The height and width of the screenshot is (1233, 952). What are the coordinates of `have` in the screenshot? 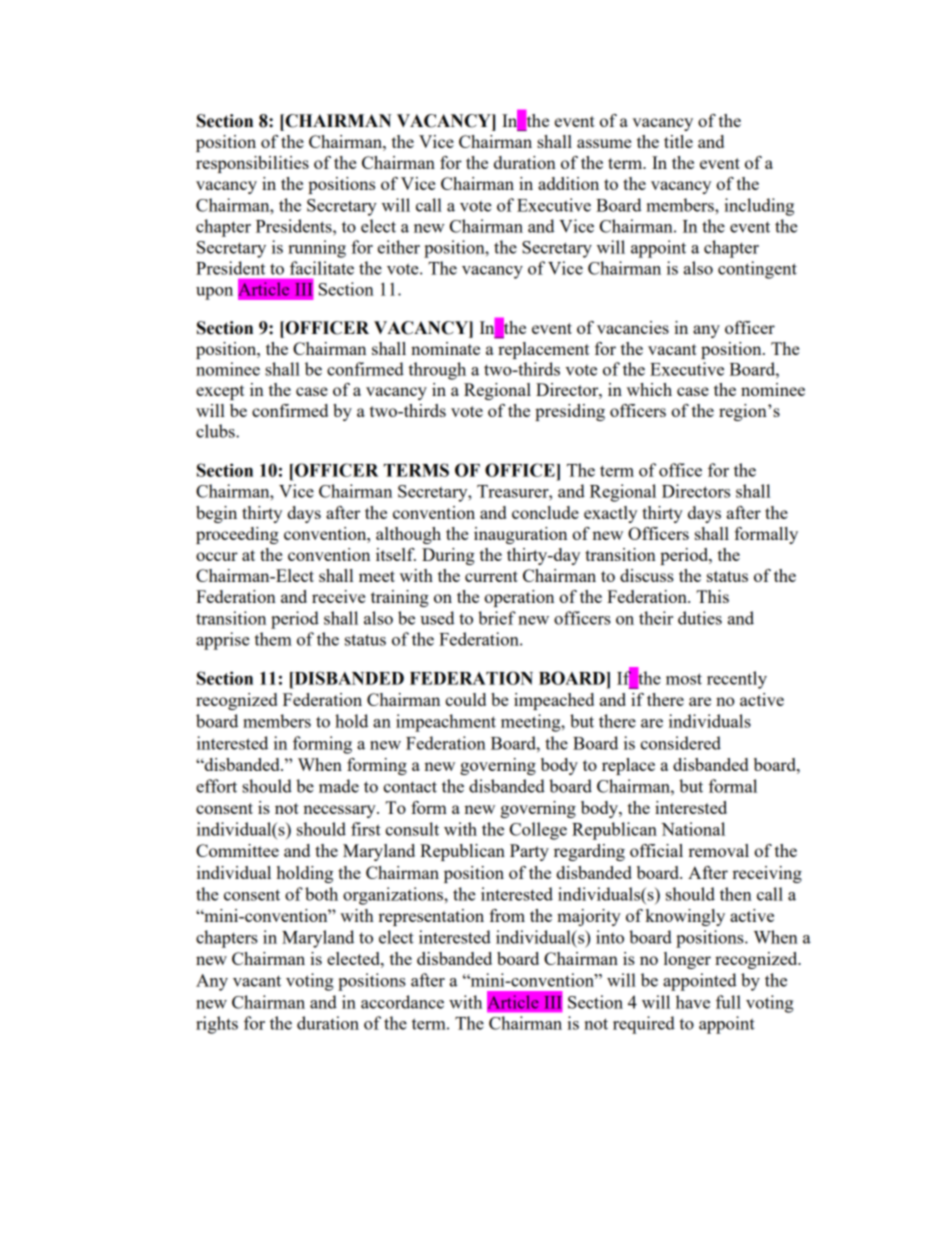 It's located at (693, 1002).
